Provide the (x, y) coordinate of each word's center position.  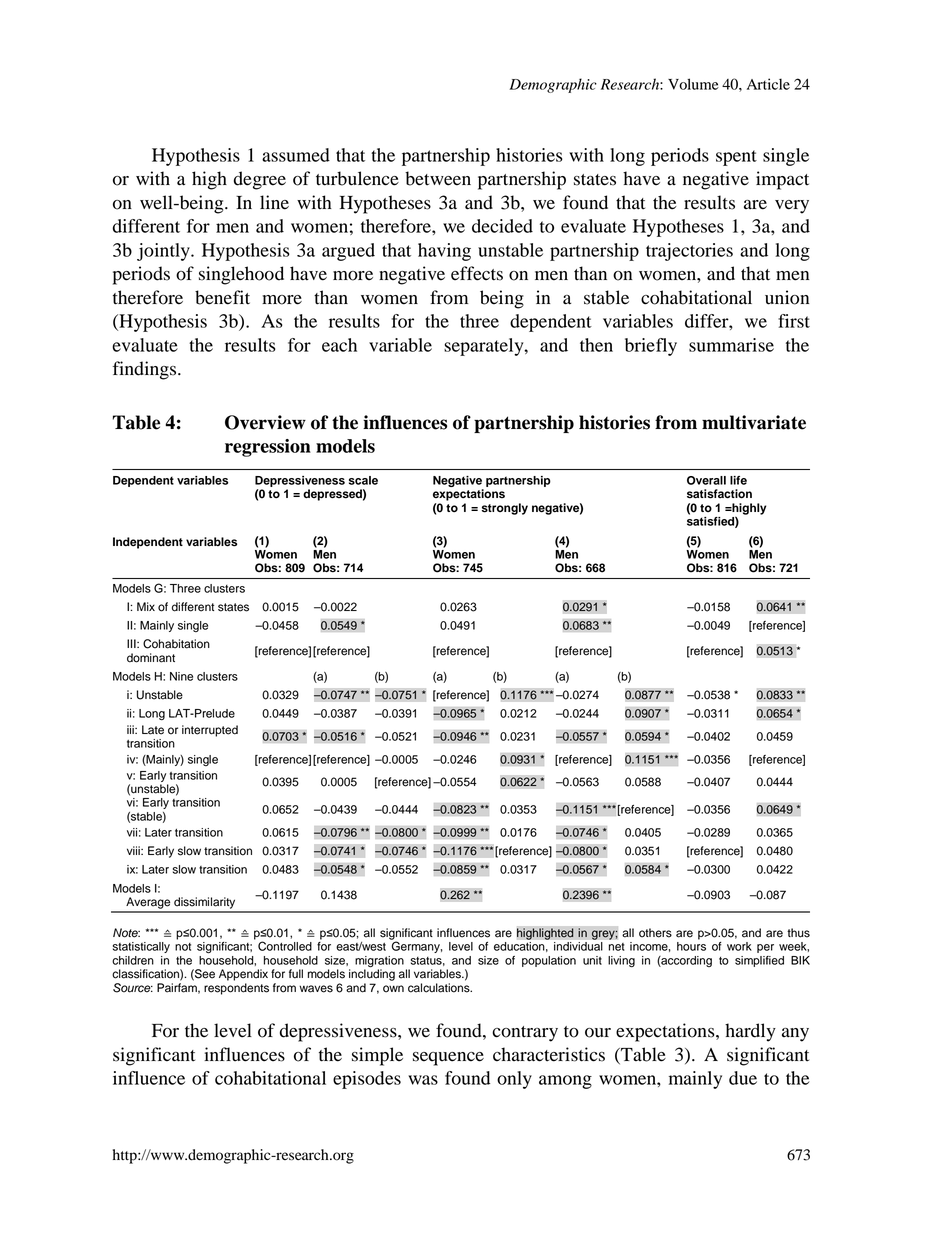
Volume (693, 84)
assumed (296, 155)
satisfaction (719, 494)
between (438, 178)
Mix (146, 606)
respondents (236, 989)
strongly (505, 509)
